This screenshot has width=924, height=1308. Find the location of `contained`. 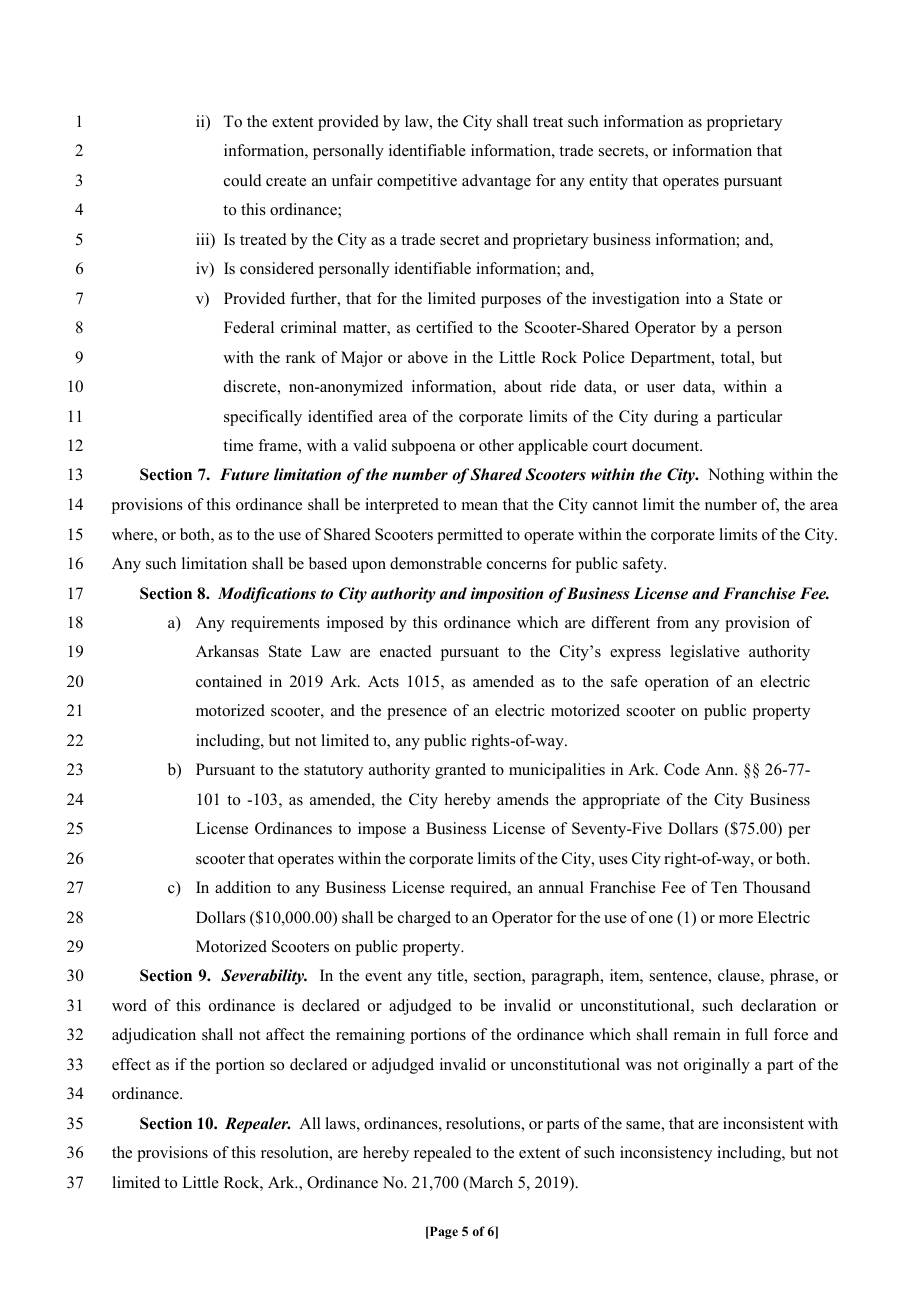

contained is located at coordinates (229, 681).
